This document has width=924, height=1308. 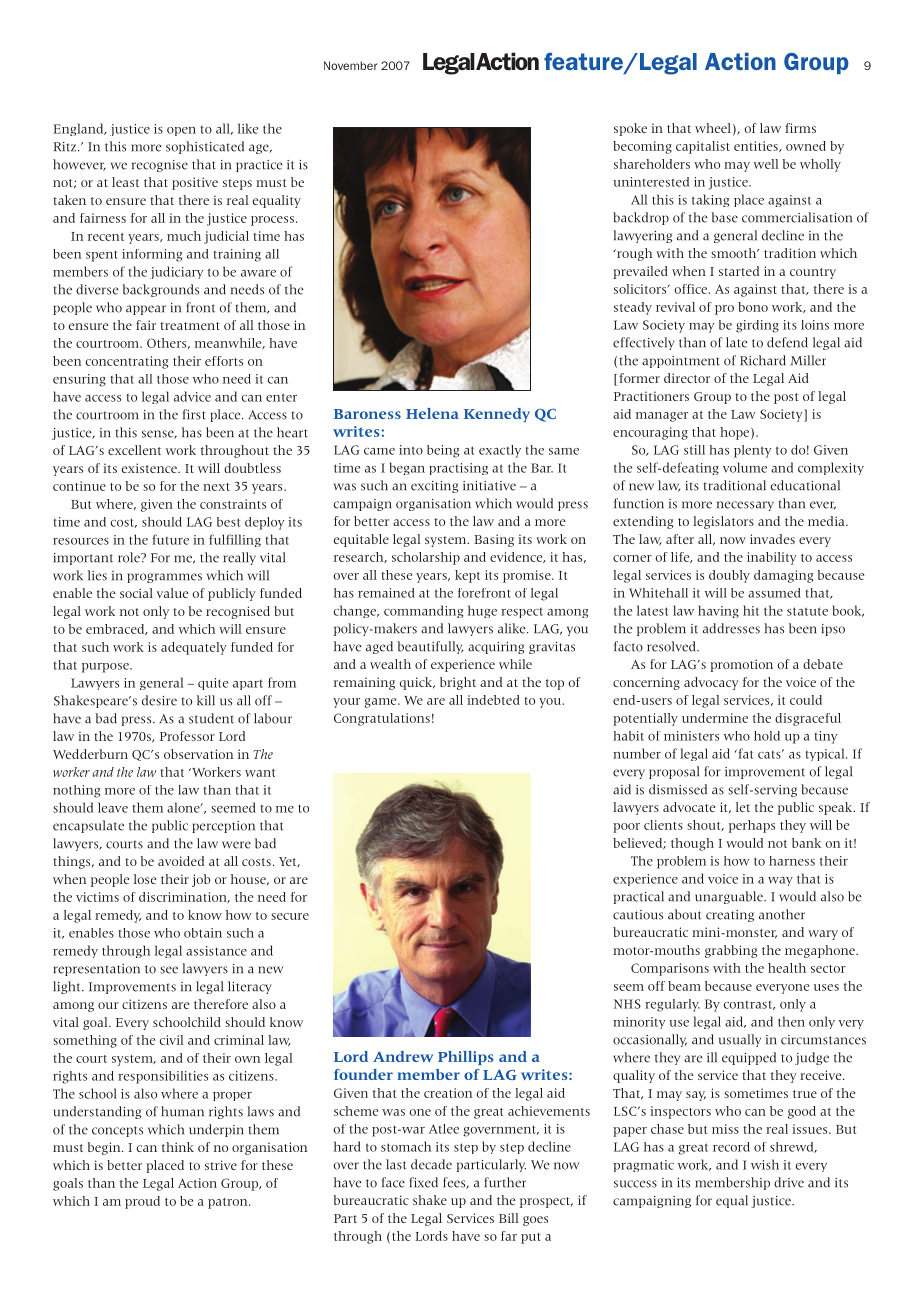 I want to click on least, so click(x=125, y=182).
